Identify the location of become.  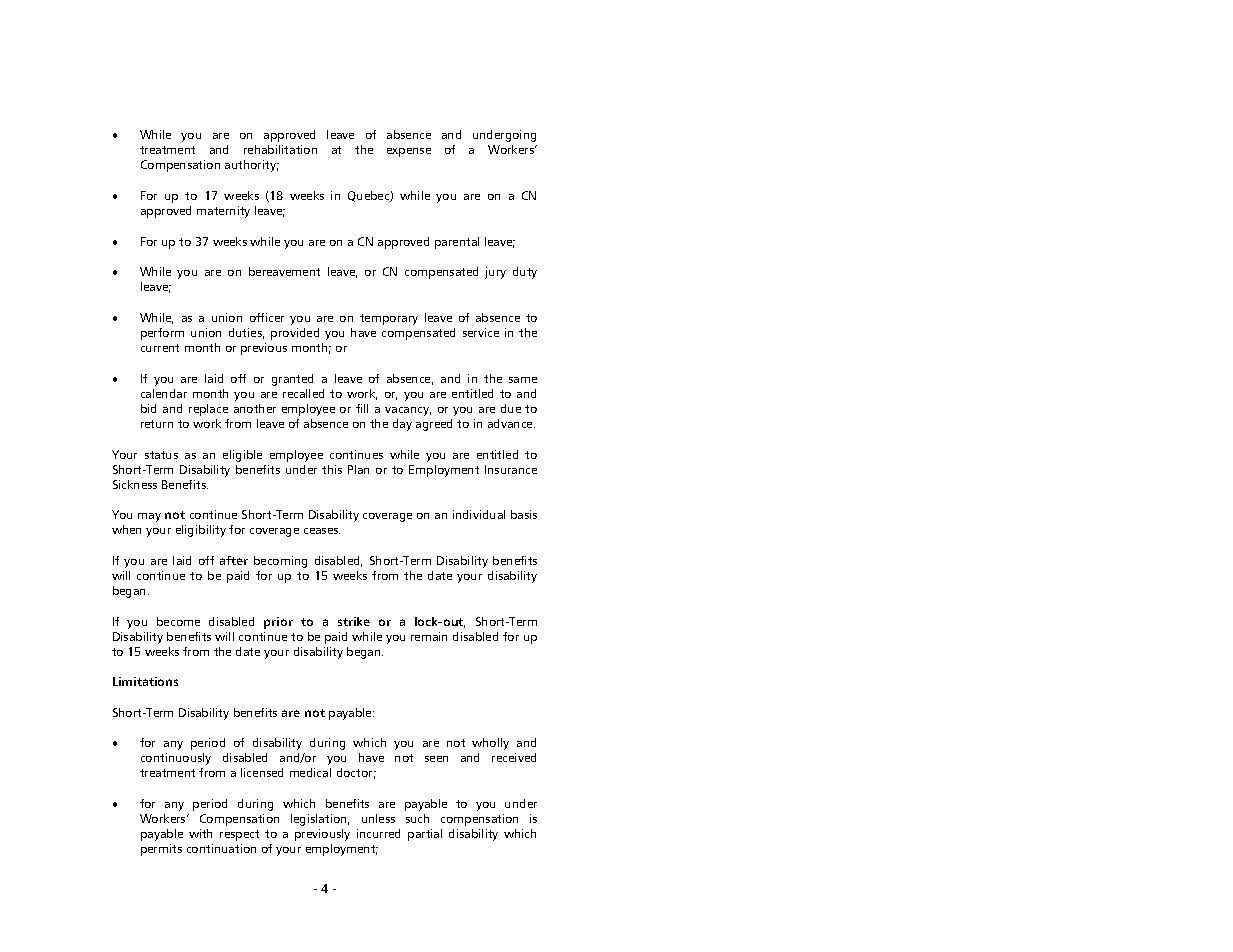
(178, 621).
